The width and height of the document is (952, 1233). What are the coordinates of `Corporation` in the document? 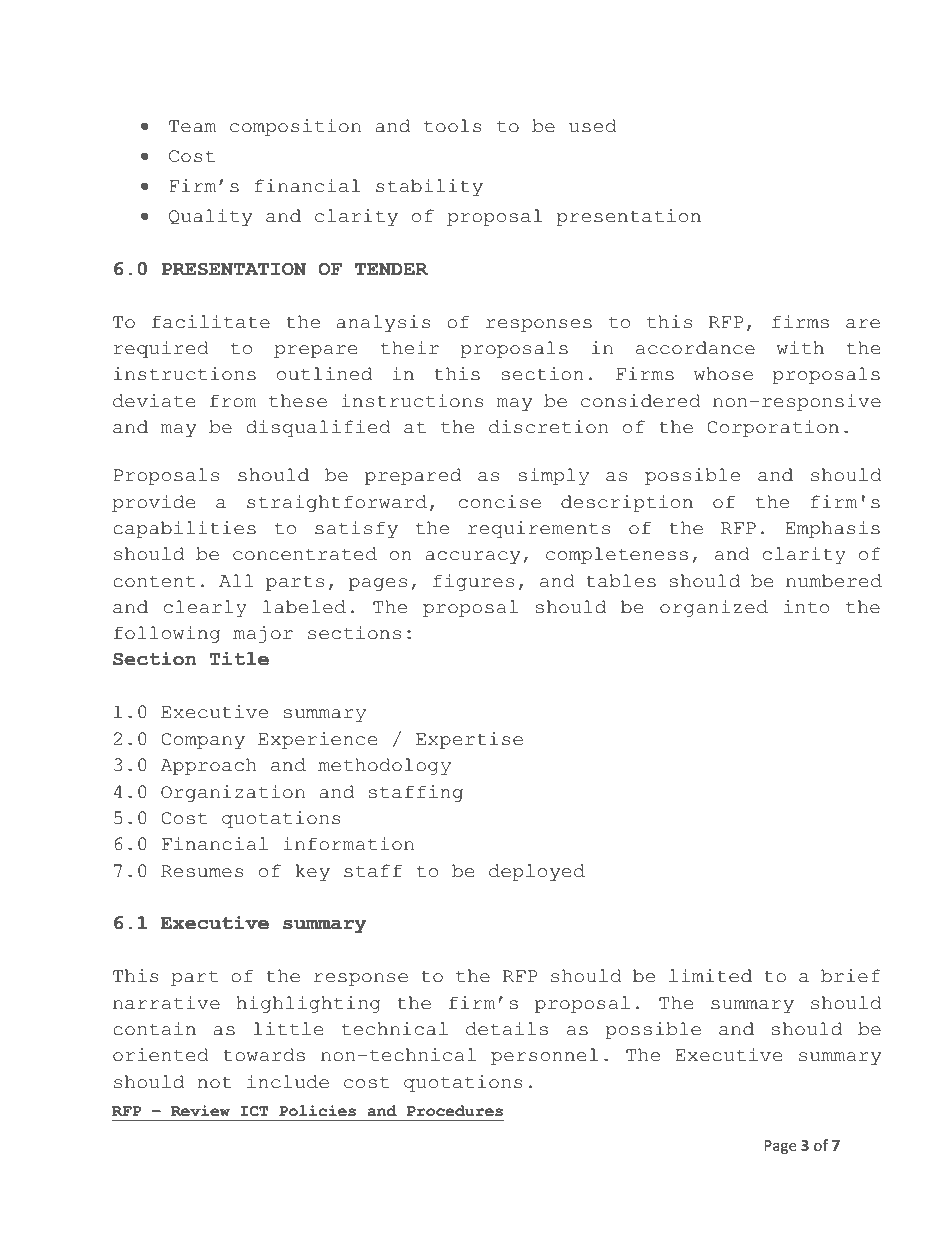 It's located at (773, 428).
